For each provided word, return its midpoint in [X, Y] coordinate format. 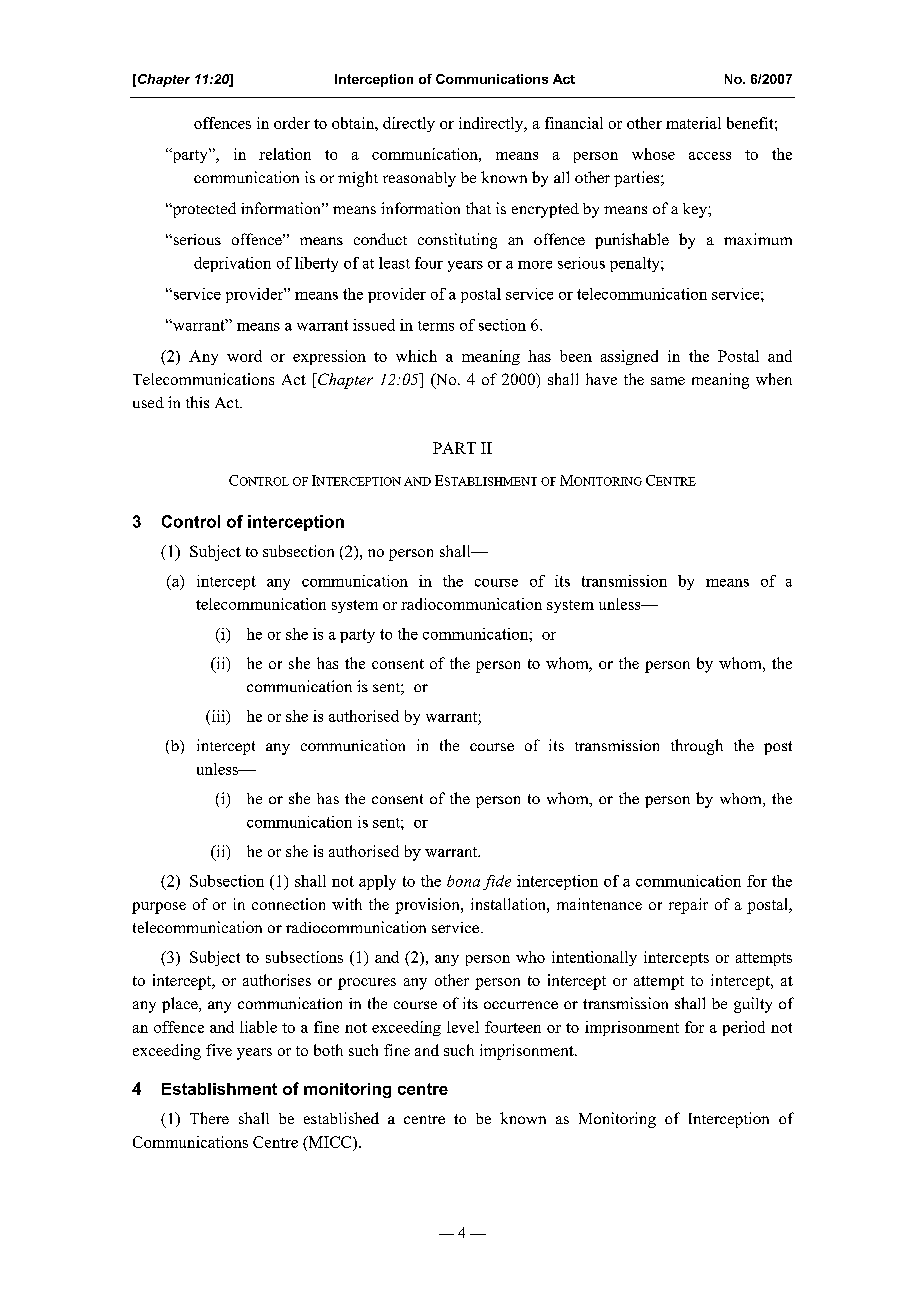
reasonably [419, 179]
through [697, 747]
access [710, 156]
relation [285, 154]
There [209, 1118]
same [668, 381]
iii [218, 717]
